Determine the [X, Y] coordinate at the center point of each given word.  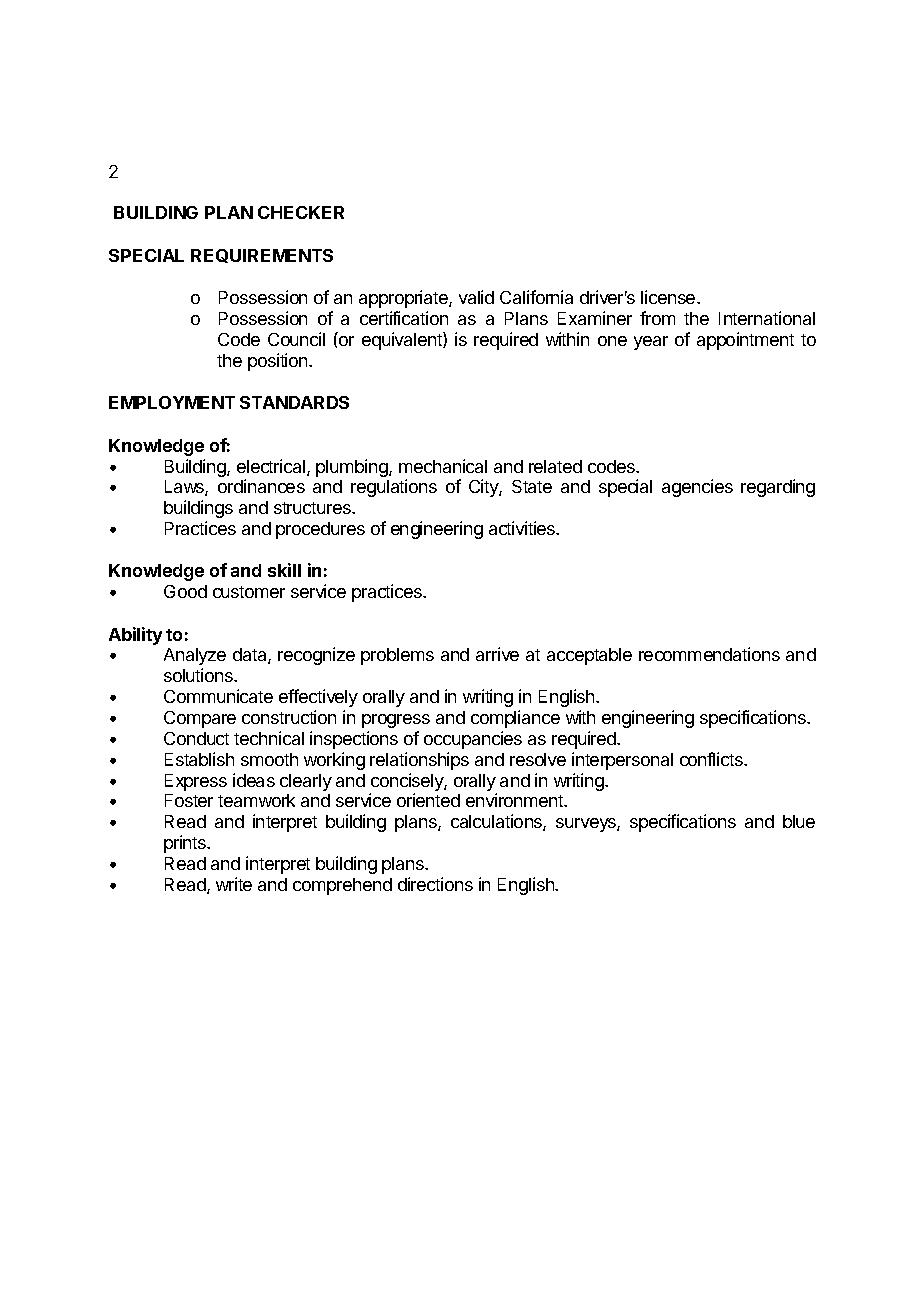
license [669, 297]
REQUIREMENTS [262, 256]
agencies [697, 488]
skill [284, 570]
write [234, 884]
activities [523, 528]
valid [476, 297]
